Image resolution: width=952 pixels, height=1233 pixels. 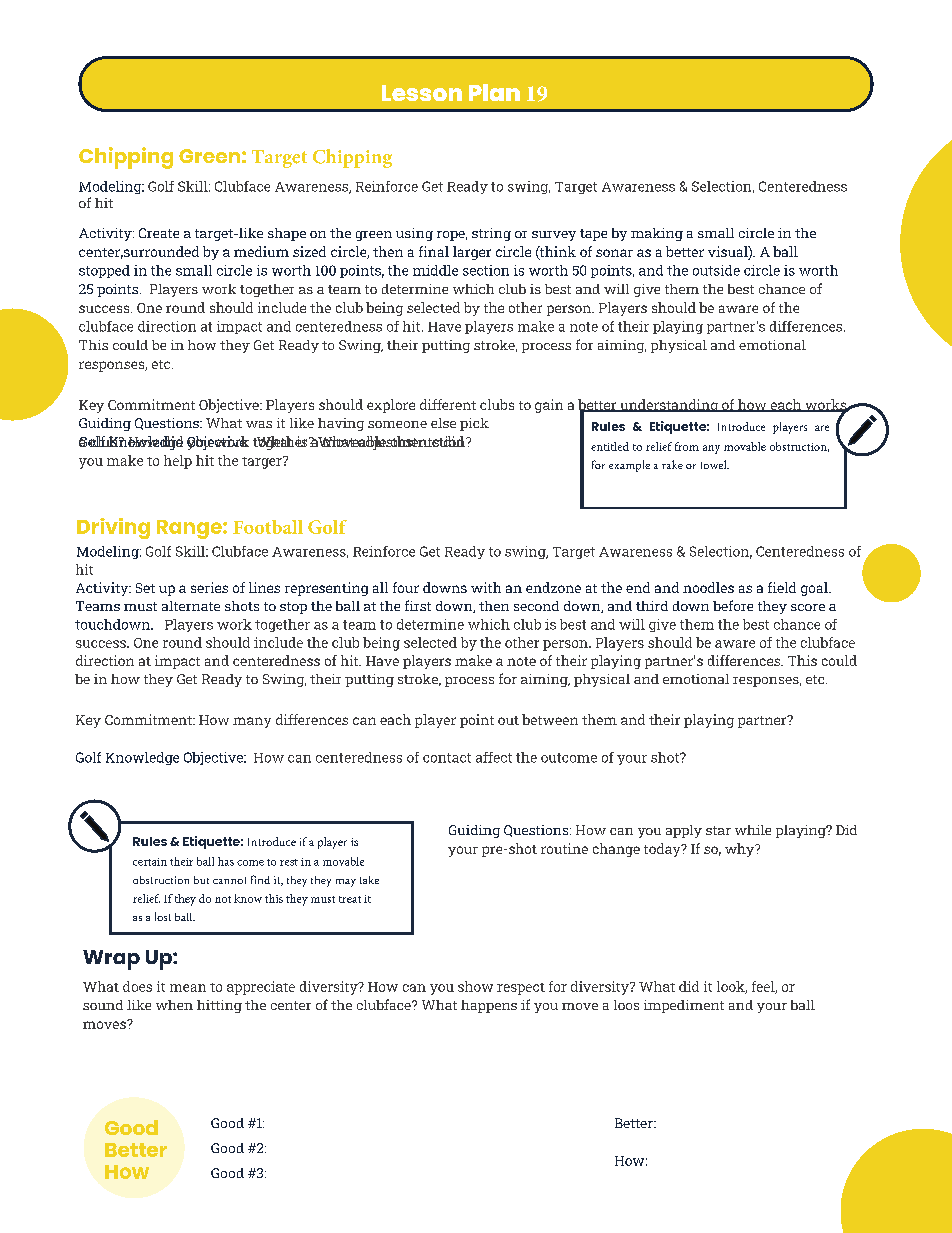 What do you see at coordinates (209, 587) in the document?
I see `series` at bounding box center [209, 587].
